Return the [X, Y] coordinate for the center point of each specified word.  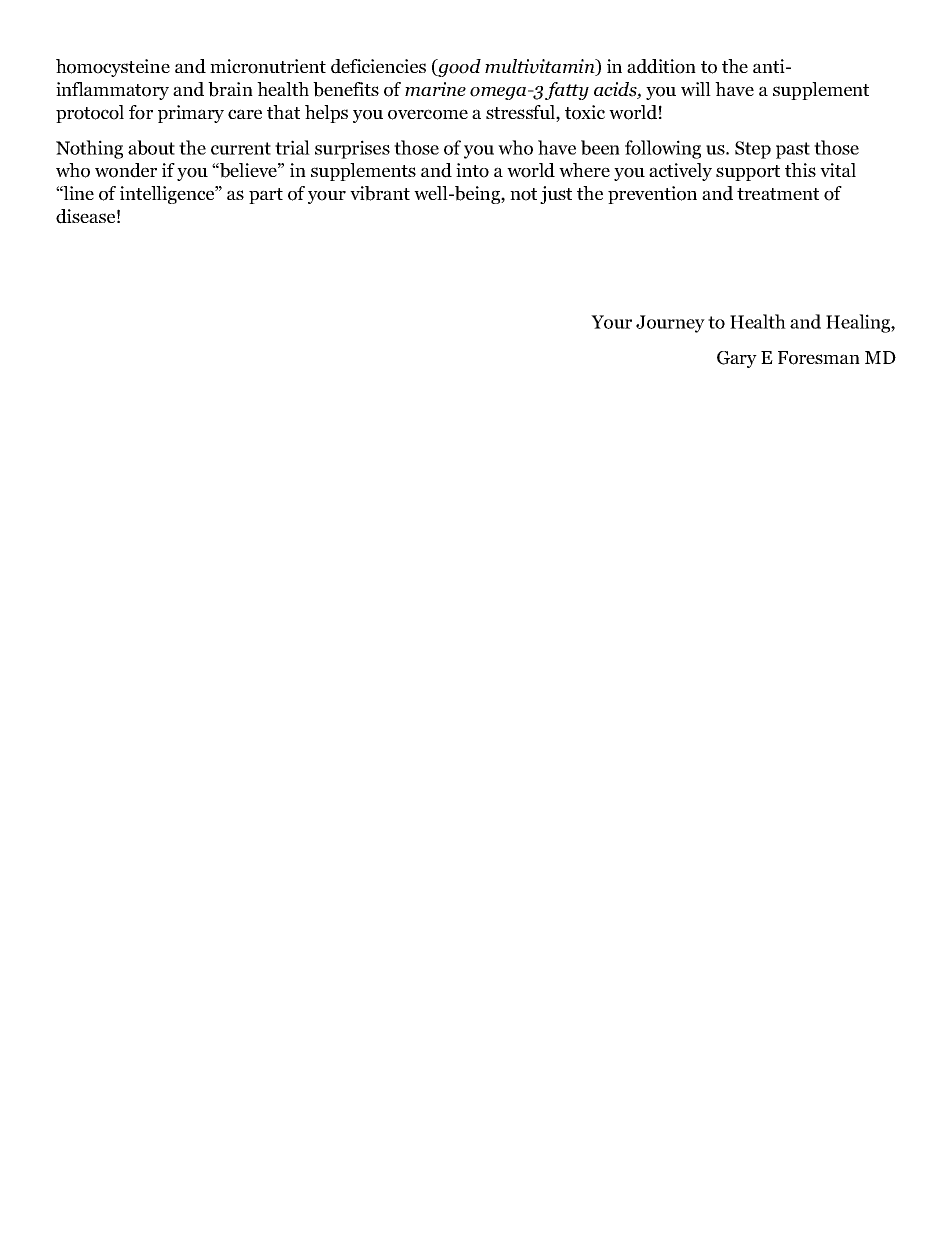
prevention [652, 195]
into [472, 170]
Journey [670, 324]
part [266, 196]
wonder [126, 170]
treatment [778, 194]
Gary [737, 359]
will [696, 89]
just [556, 195]
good [458, 68]
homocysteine [113, 68]
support [748, 173]
